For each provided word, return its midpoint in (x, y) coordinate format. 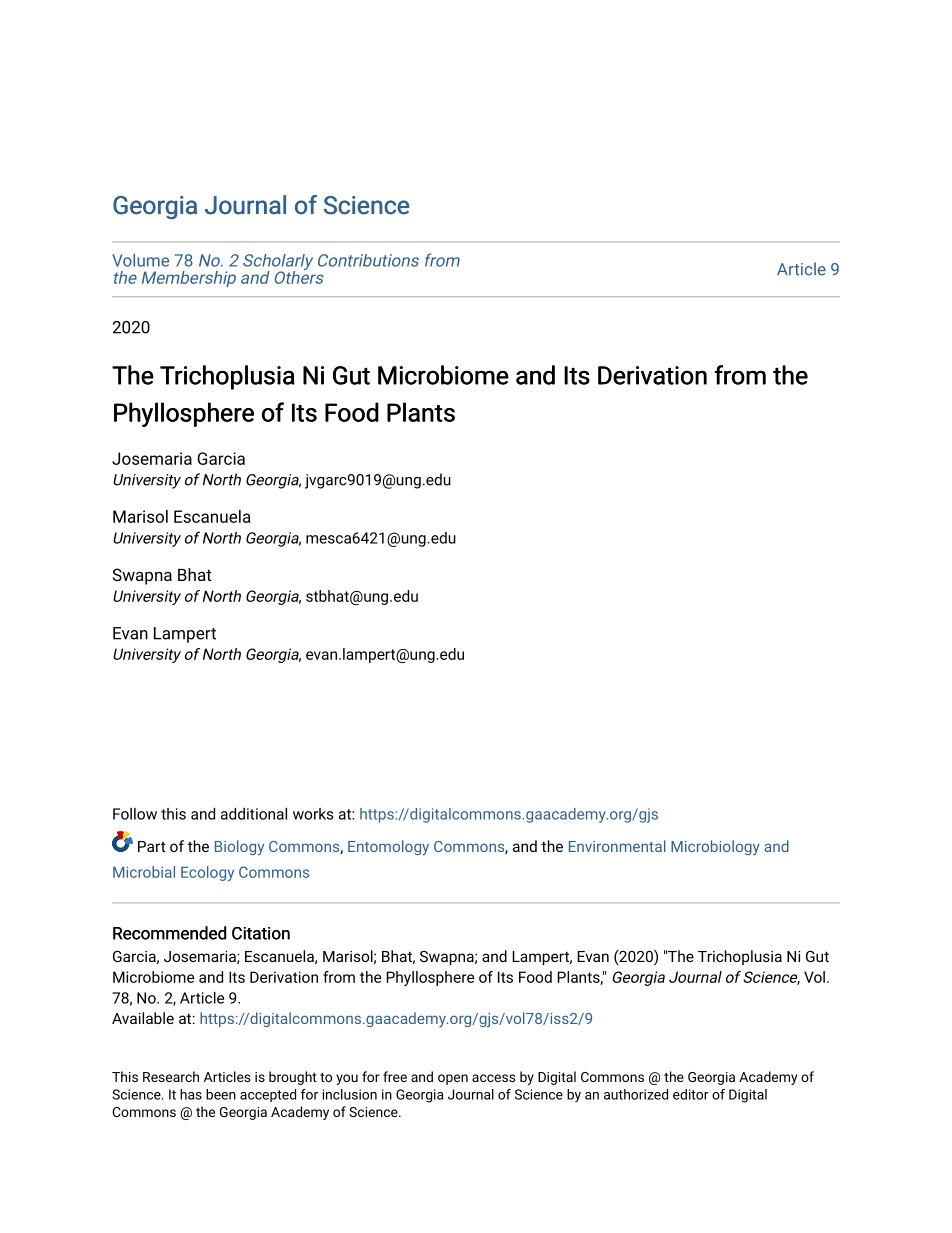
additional (254, 814)
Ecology (207, 873)
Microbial (144, 872)
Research (171, 1076)
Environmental (617, 846)
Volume (140, 260)
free (395, 1076)
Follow (135, 814)
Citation (261, 933)
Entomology (388, 847)
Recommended (169, 933)
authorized (636, 1094)
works (313, 814)
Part (152, 846)
